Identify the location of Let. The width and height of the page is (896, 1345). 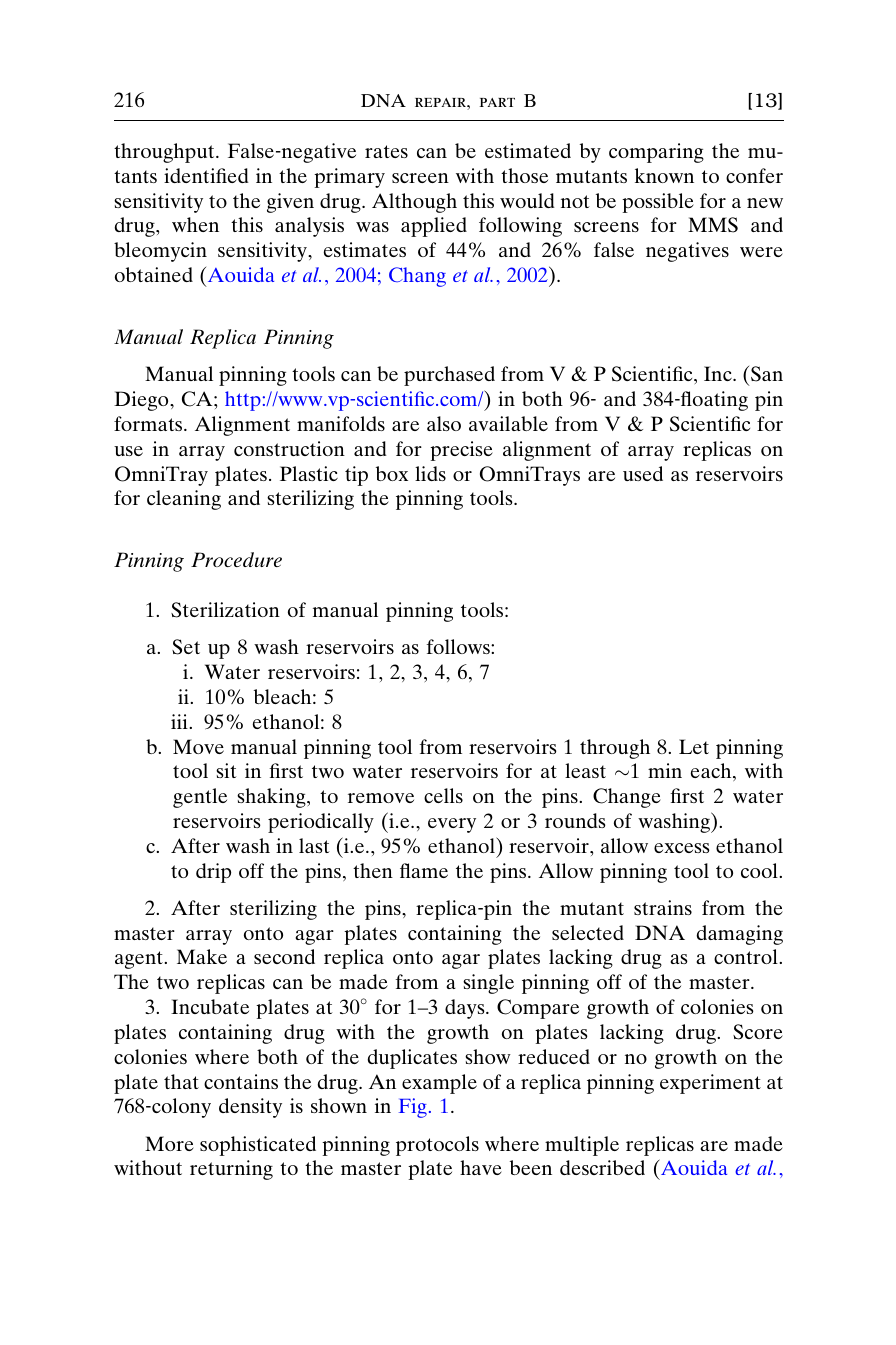
(694, 746).
